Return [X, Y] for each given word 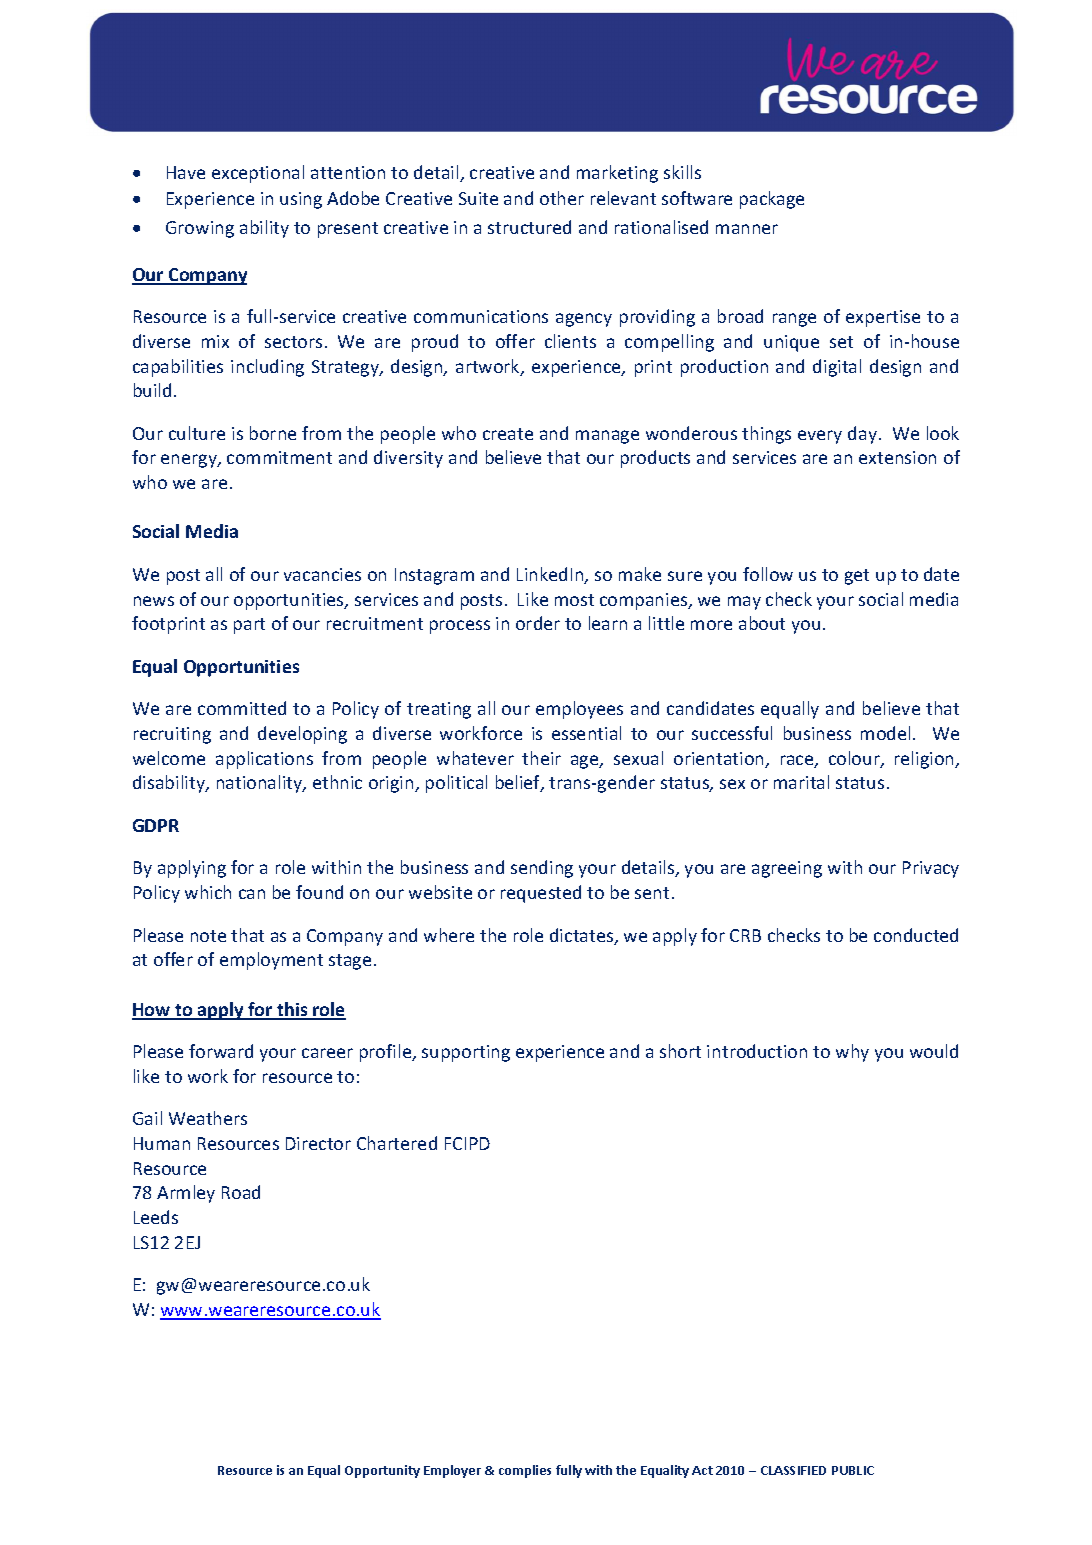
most [574, 600]
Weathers [208, 1118]
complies [525, 1471]
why [852, 1053]
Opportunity [382, 1471]
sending [542, 869]
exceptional [258, 174]
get [857, 577]
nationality [261, 784]
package [772, 200]
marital [801, 782]
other [562, 198]
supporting [466, 1053]
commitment [279, 457]
